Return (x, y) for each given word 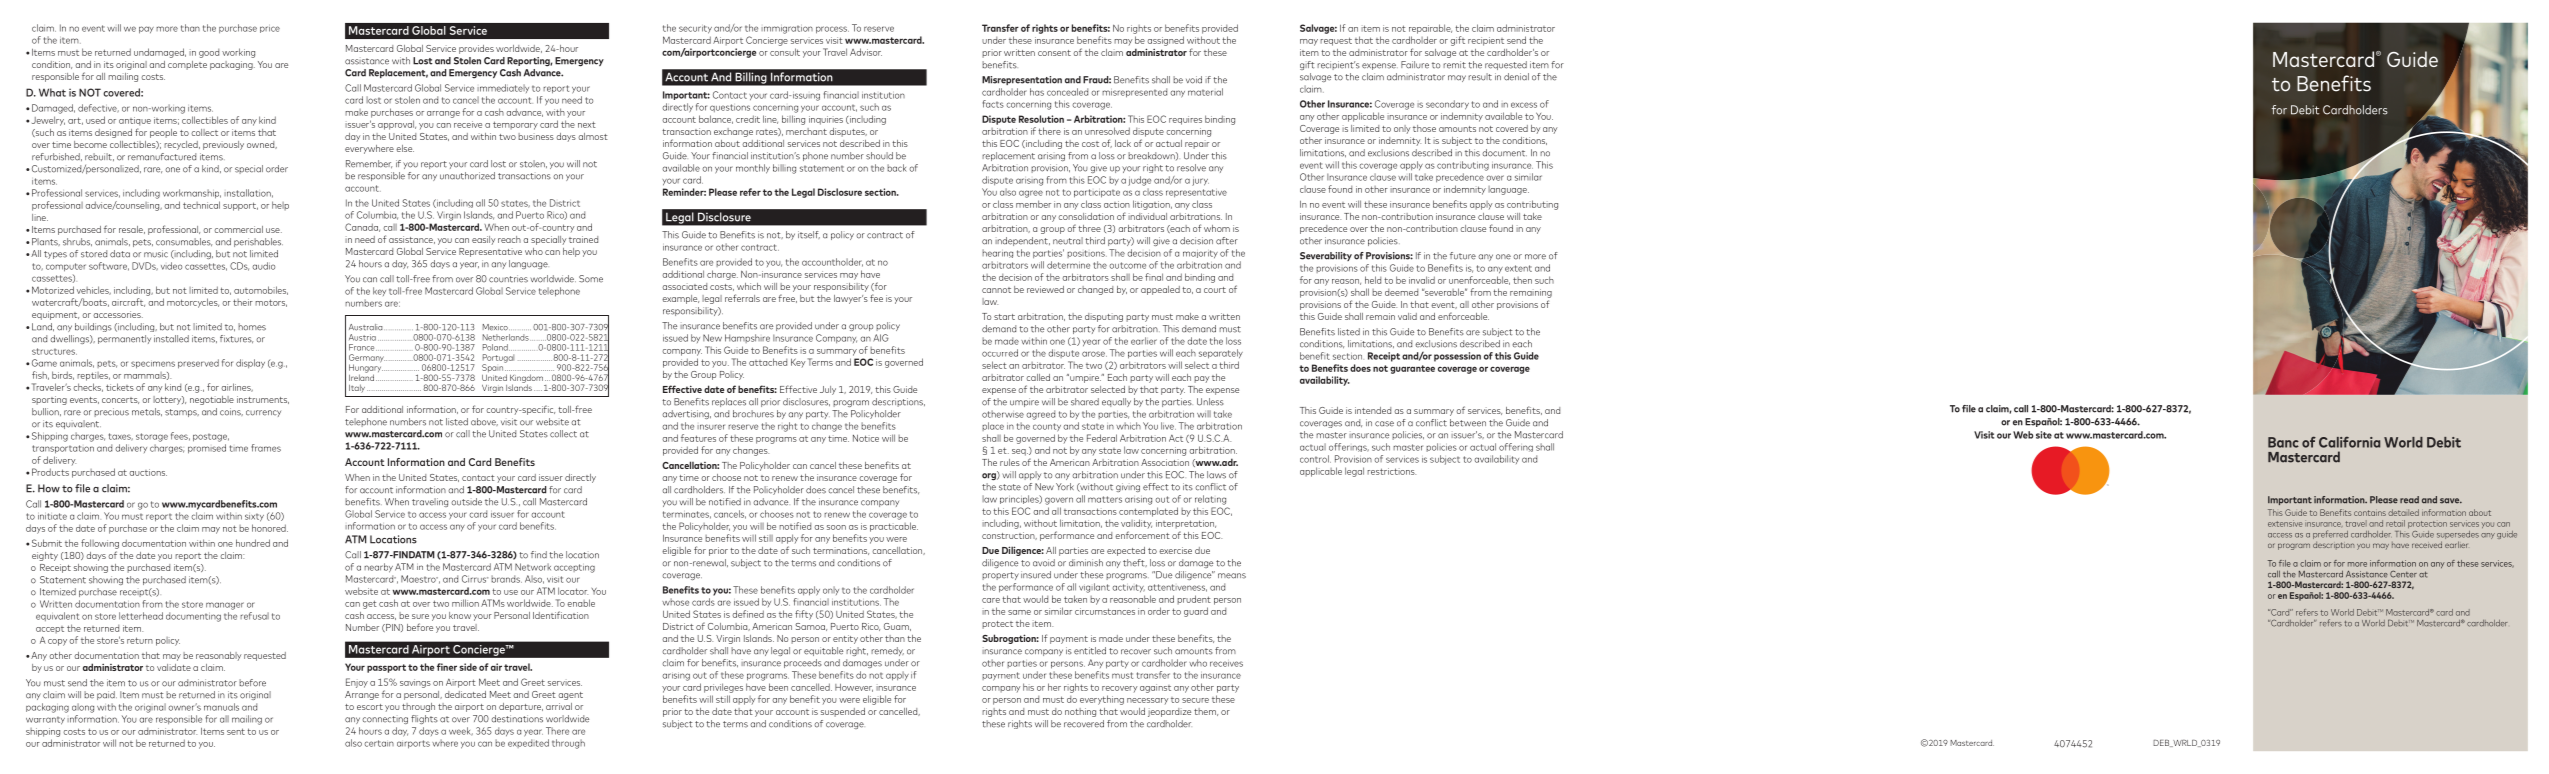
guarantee (1412, 369)
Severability (1326, 256)
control (1315, 459)
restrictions (1391, 471)
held (1373, 280)
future (1463, 256)
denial (1516, 77)
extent (1518, 268)
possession (1457, 357)
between (1468, 423)
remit (1454, 65)
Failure (1415, 65)
